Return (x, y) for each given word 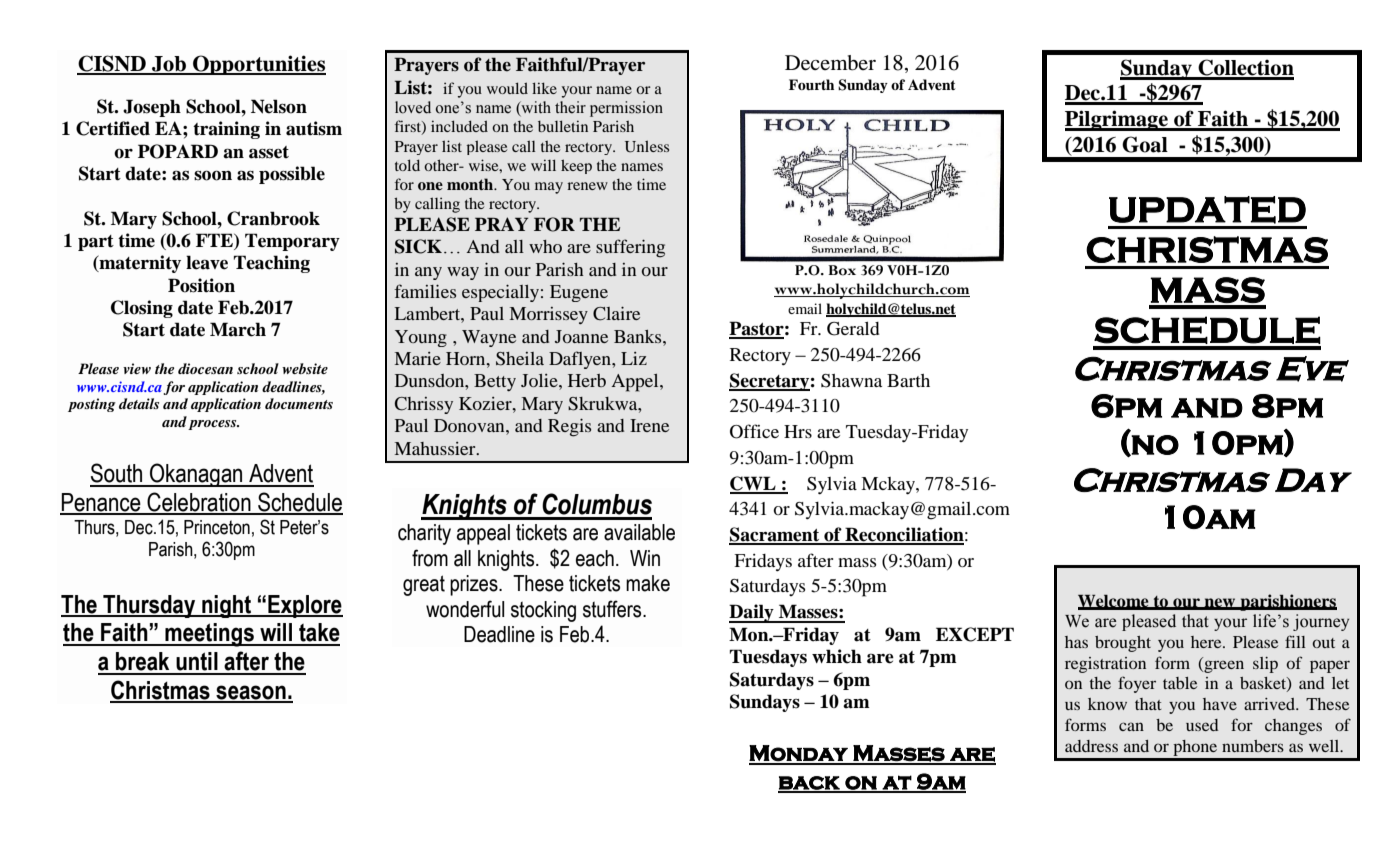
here (1207, 642)
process (213, 425)
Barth (908, 380)
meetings (209, 635)
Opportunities (258, 65)
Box (842, 270)
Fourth (811, 85)
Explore (304, 606)
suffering (630, 248)
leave (207, 262)
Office (754, 431)
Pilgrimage (1117, 120)
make (648, 583)
